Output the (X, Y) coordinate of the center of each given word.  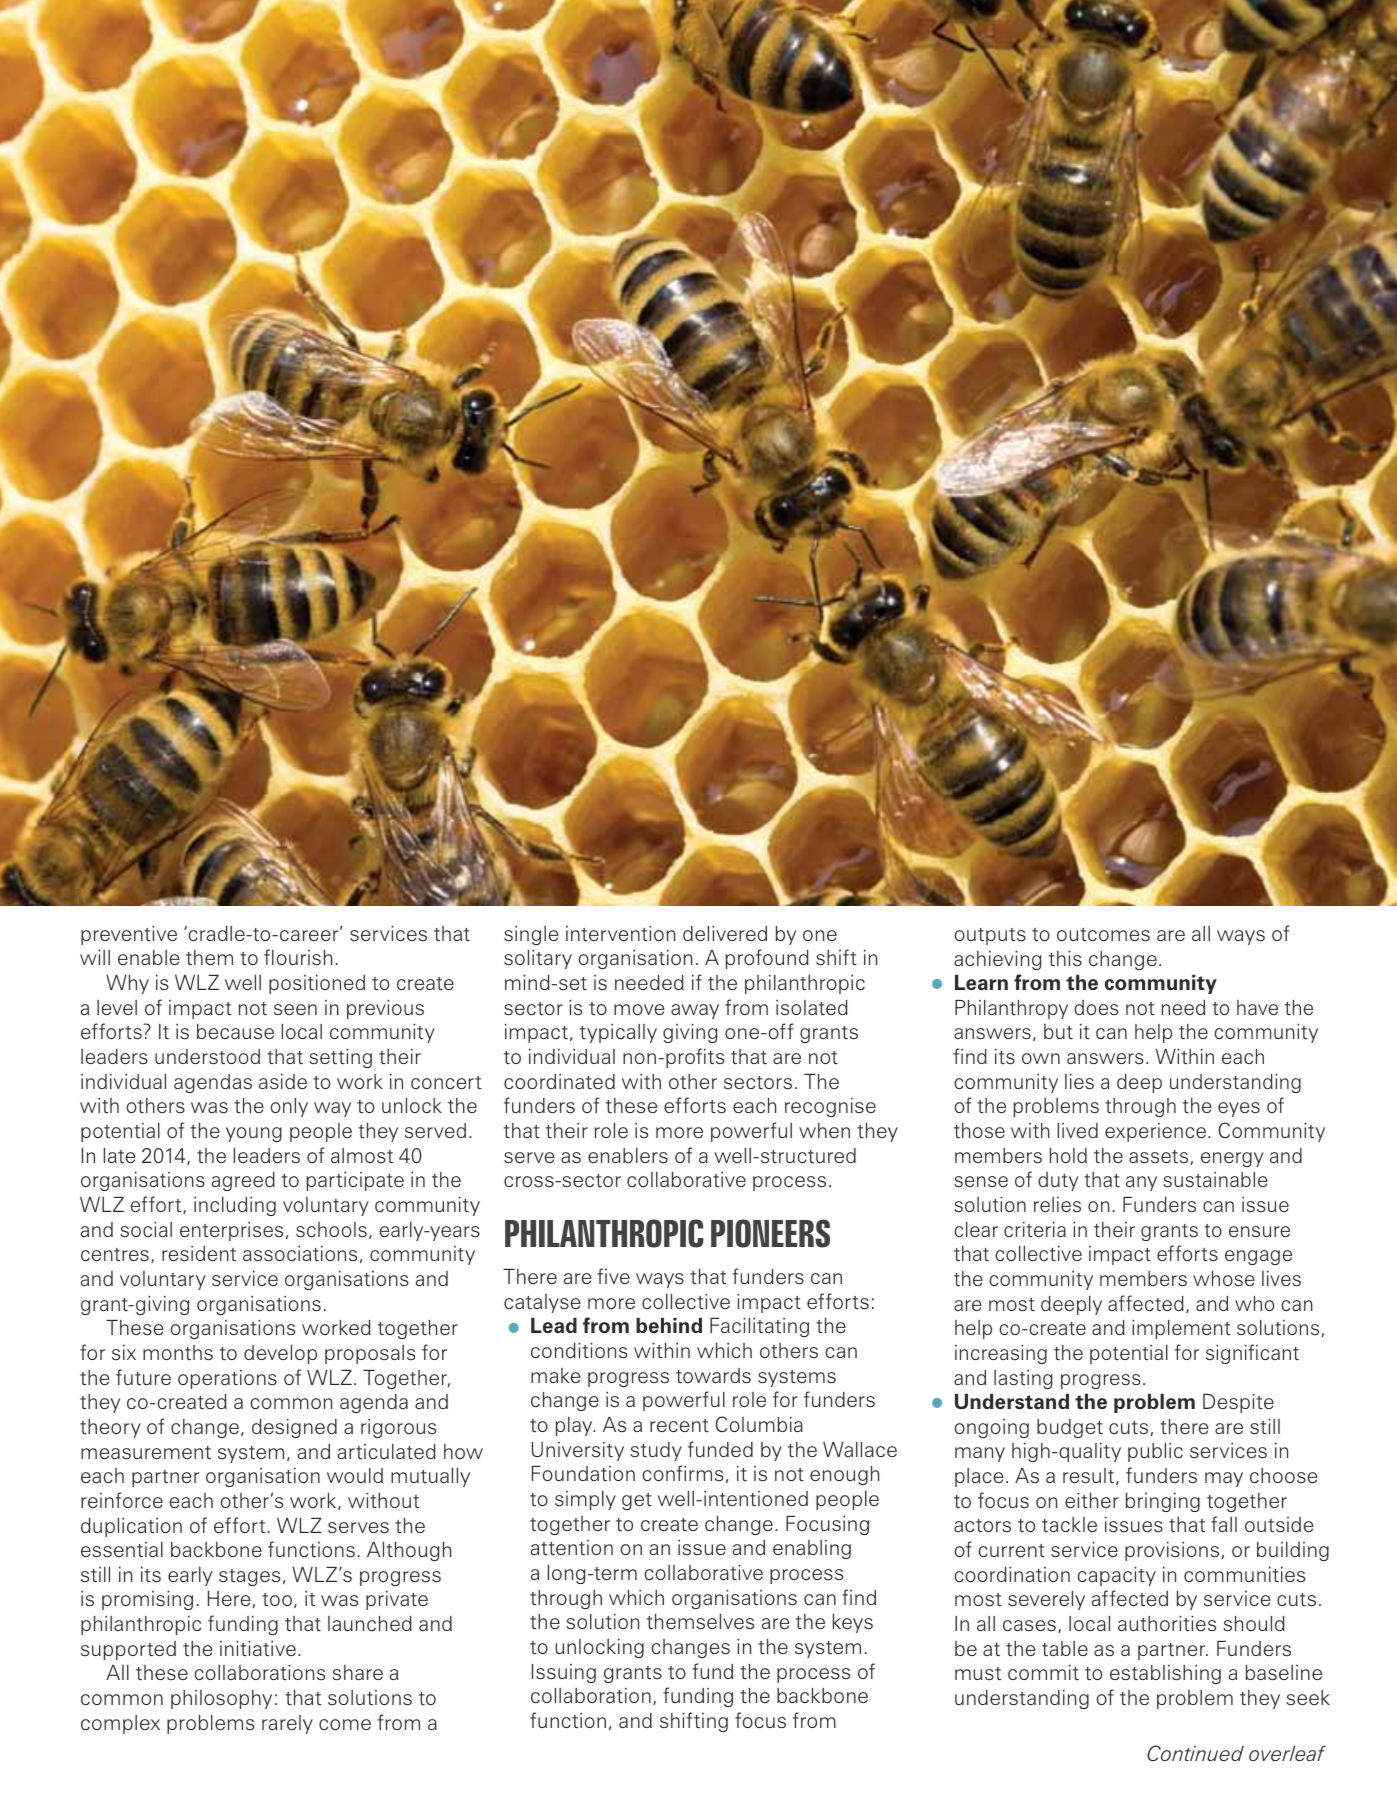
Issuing (564, 1673)
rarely (287, 1724)
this (1065, 958)
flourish (298, 957)
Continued (1195, 1753)
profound (767, 959)
